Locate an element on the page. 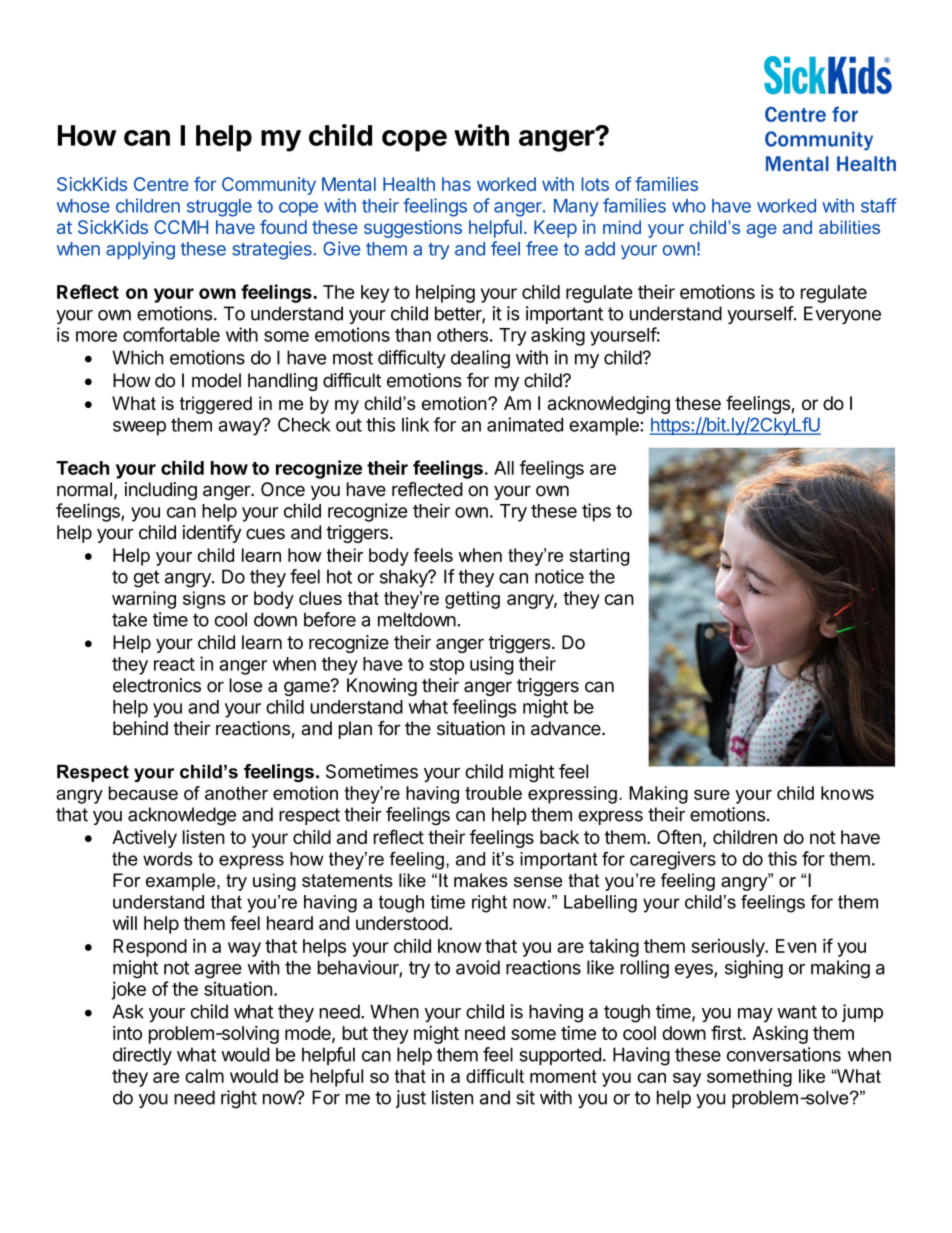 This document has width=952, height=1233. struggle is located at coordinates (219, 208).
